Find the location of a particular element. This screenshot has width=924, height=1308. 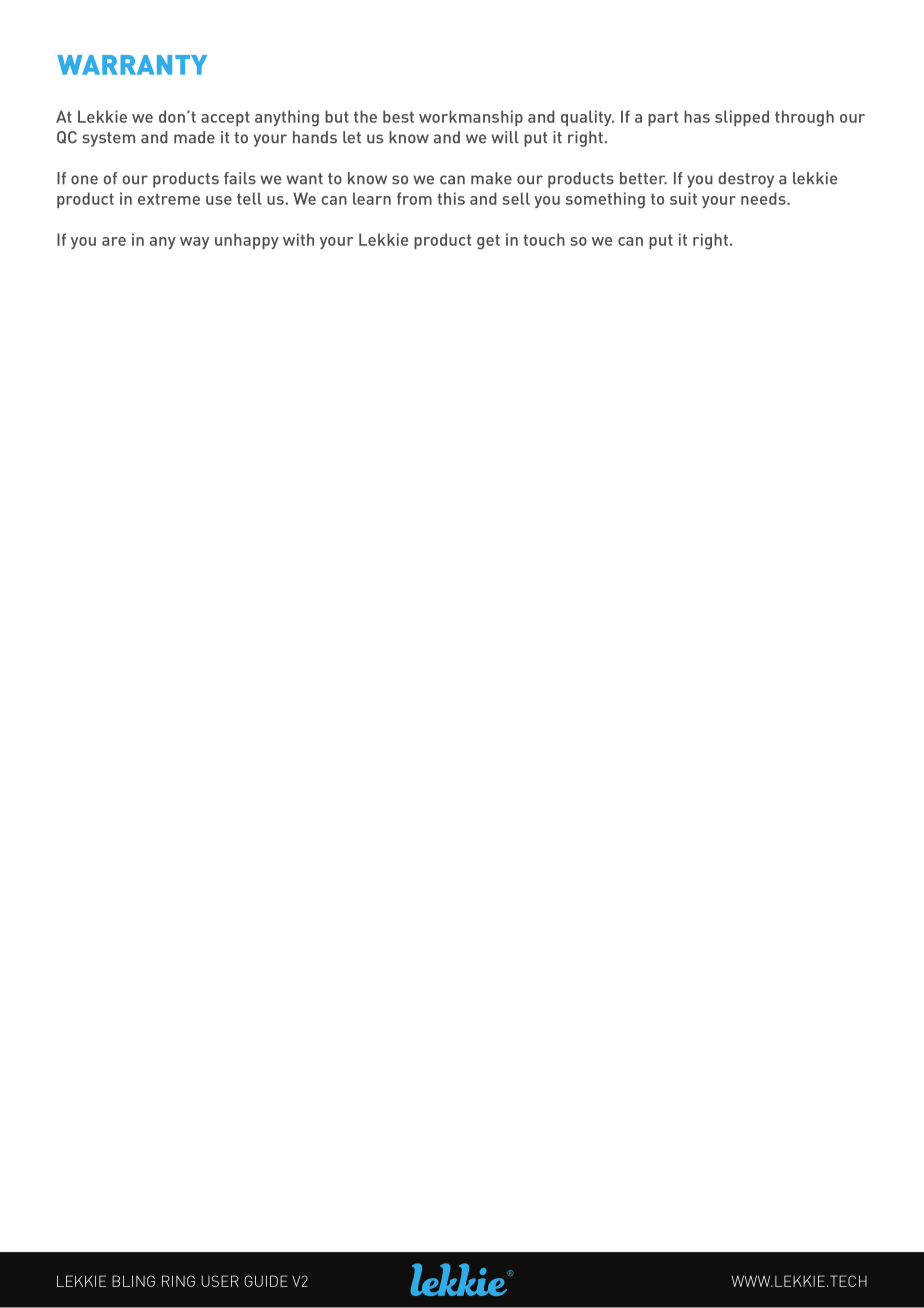

has is located at coordinates (697, 116).
